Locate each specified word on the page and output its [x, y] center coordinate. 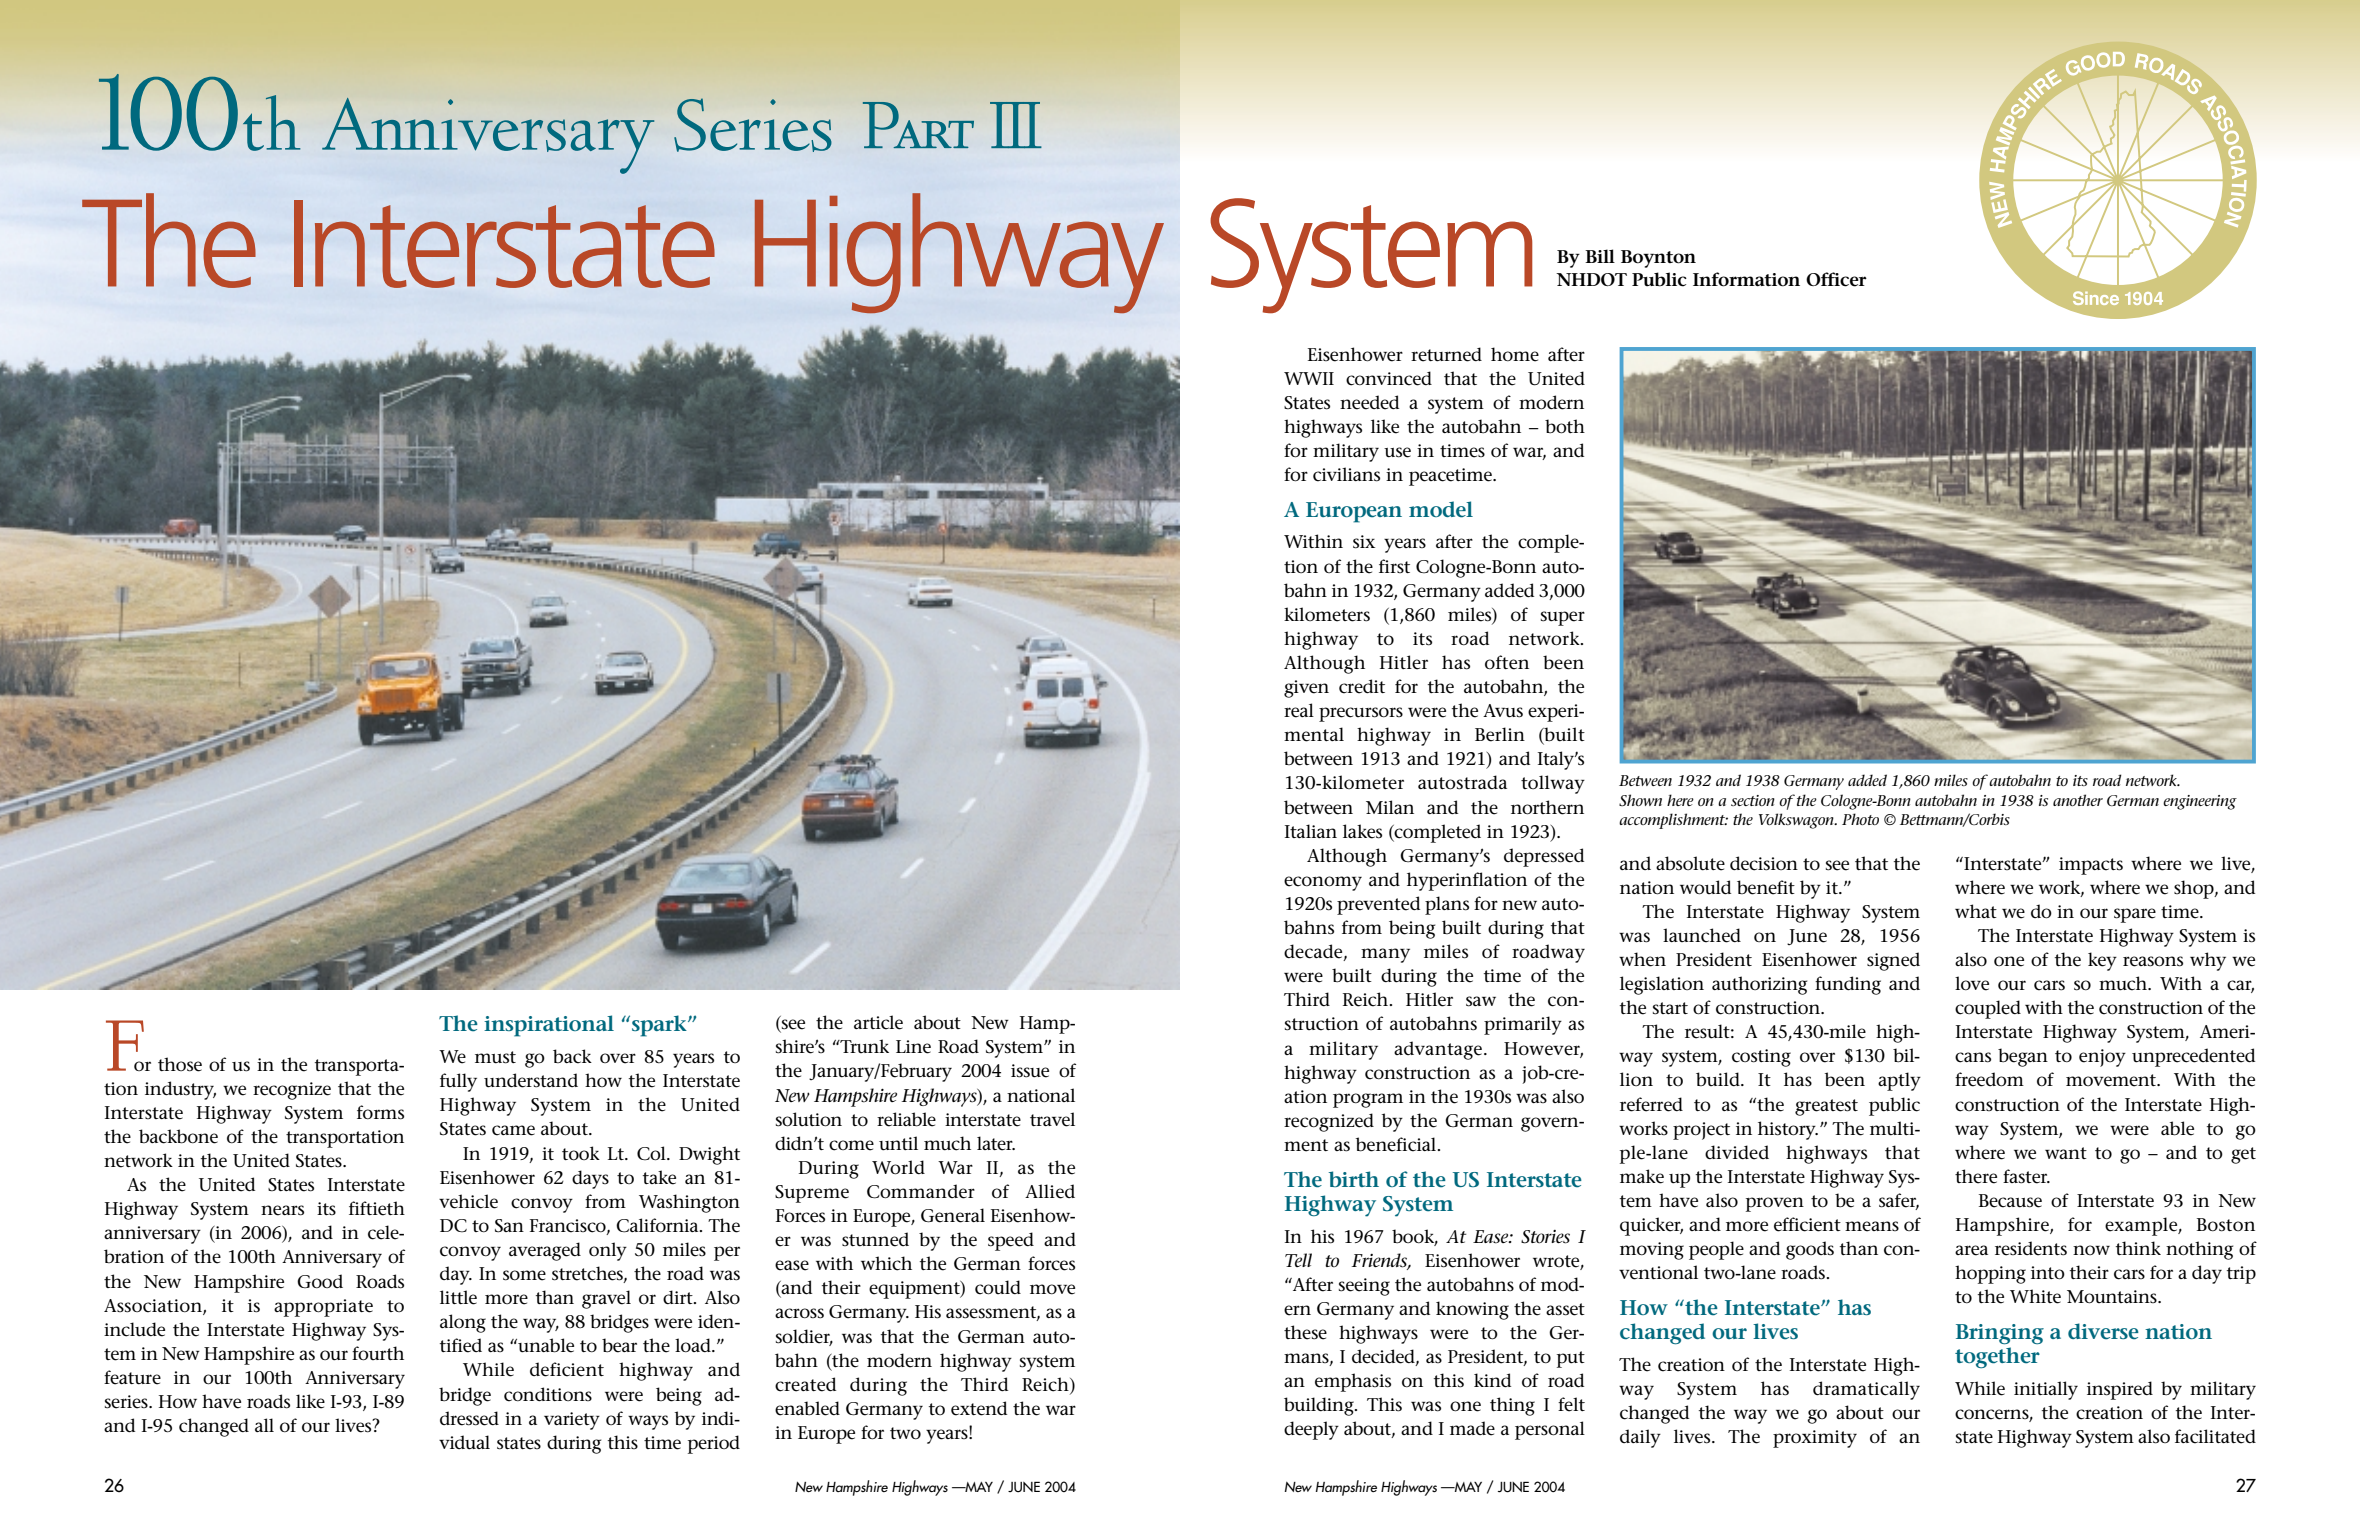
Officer [1836, 279]
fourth [378, 1353]
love [1972, 983]
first [1394, 566]
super [1563, 618]
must [495, 1057]
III [1016, 125]
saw [1481, 1001]
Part [918, 125]
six [1364, 542]
